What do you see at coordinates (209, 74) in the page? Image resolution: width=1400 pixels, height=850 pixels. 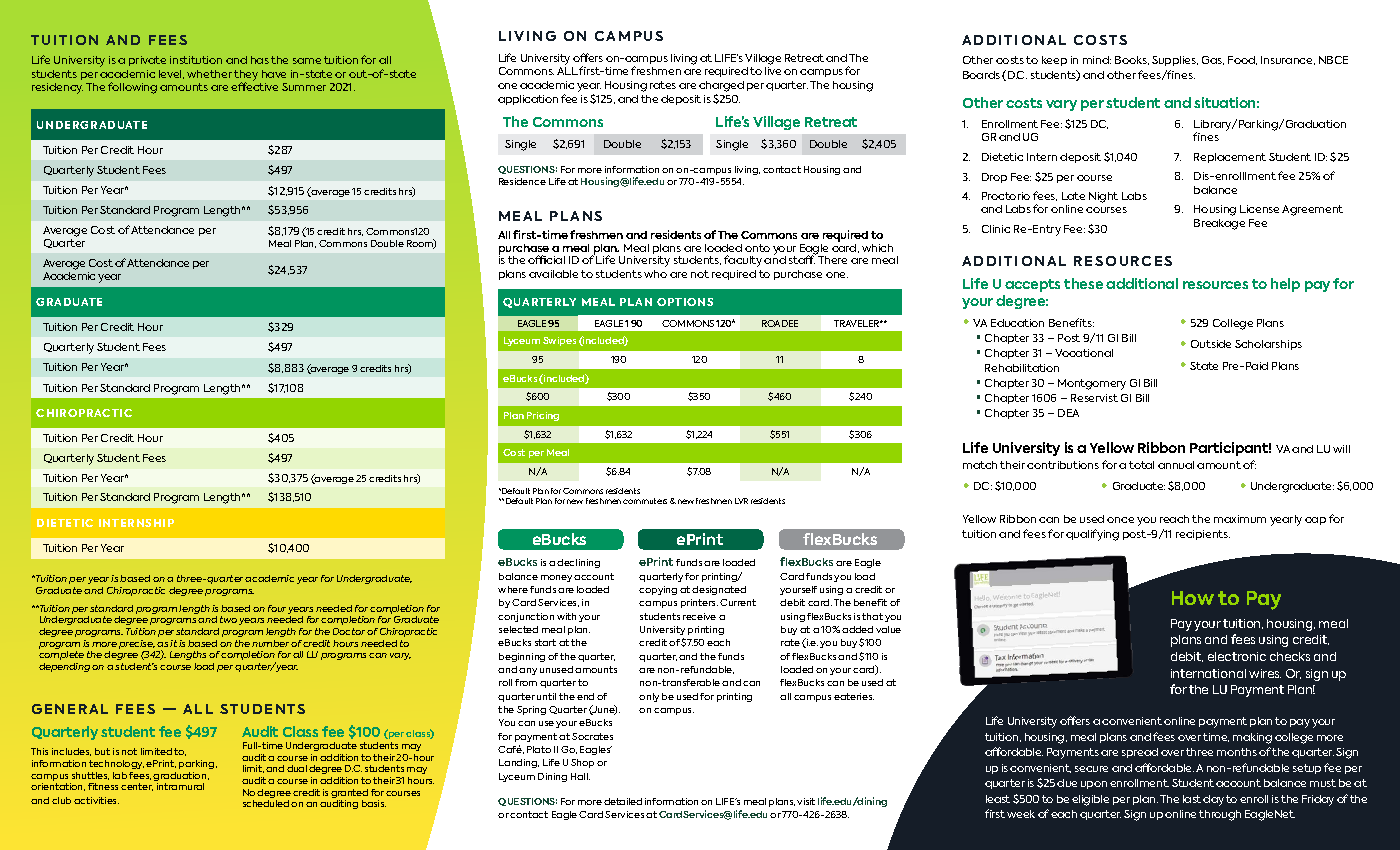 I see `whether` at bounding box center [209, 74].
